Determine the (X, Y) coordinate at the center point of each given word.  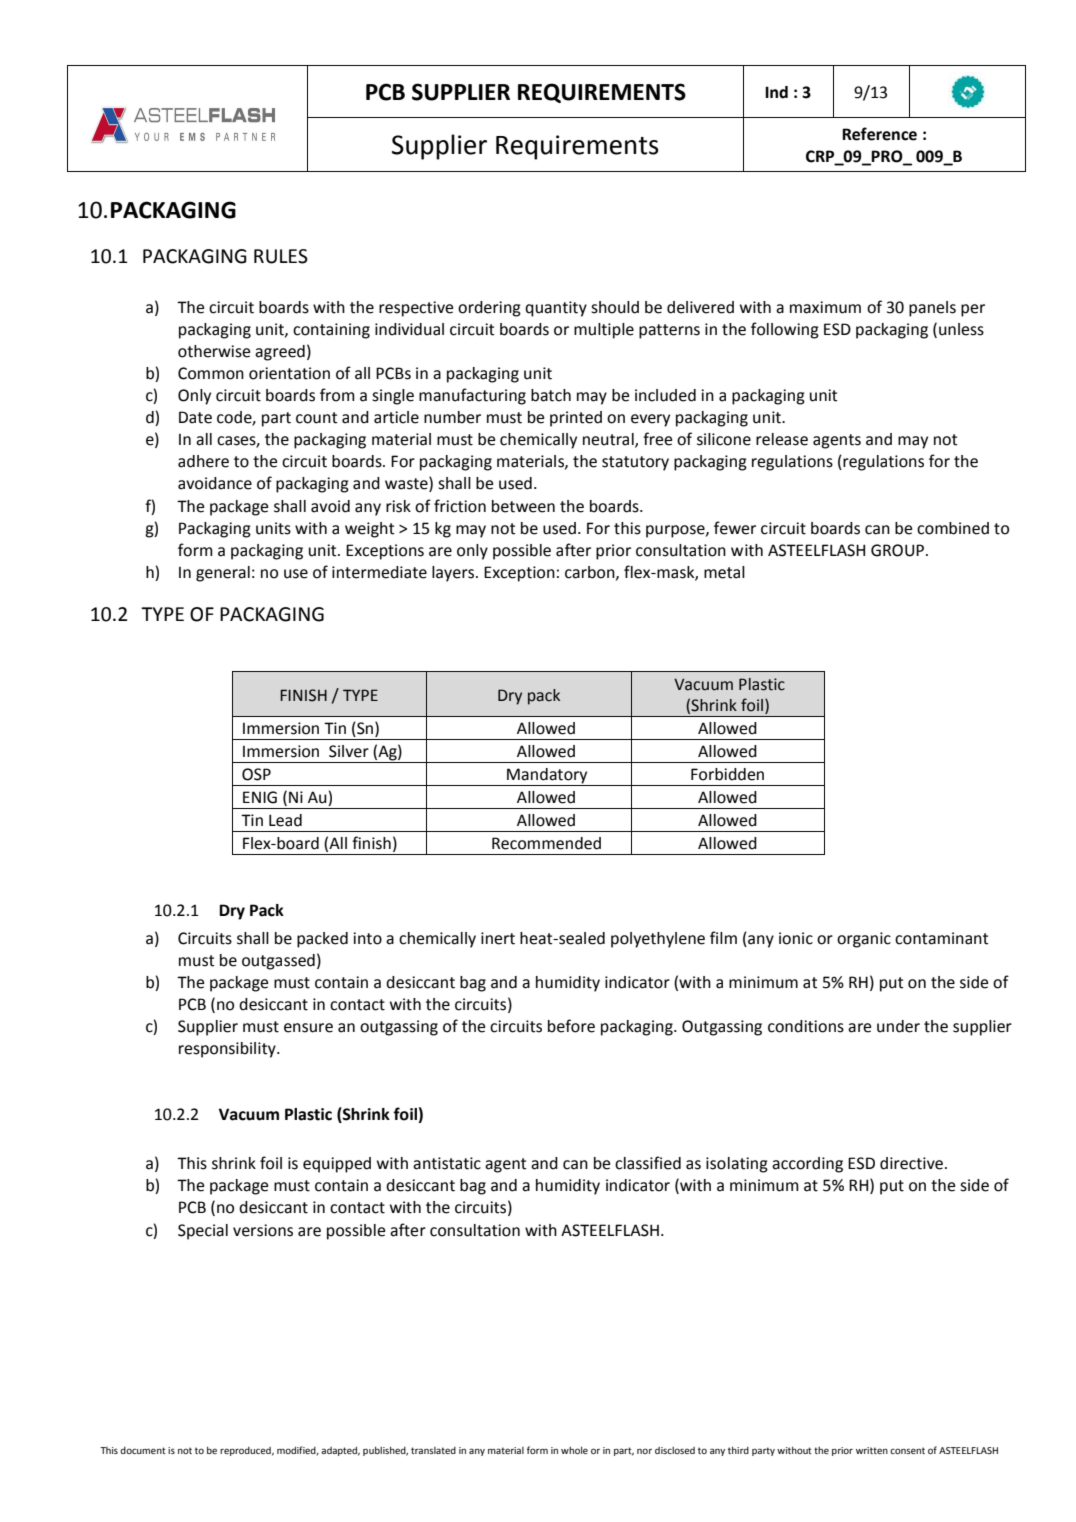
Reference (879, 134)
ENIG (260, 797)
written (872, 1450)
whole (574, 1450)
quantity (556, 309)
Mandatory (547, 777)
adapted (340, 1451)
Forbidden (727, 774)
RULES (281, 256)
